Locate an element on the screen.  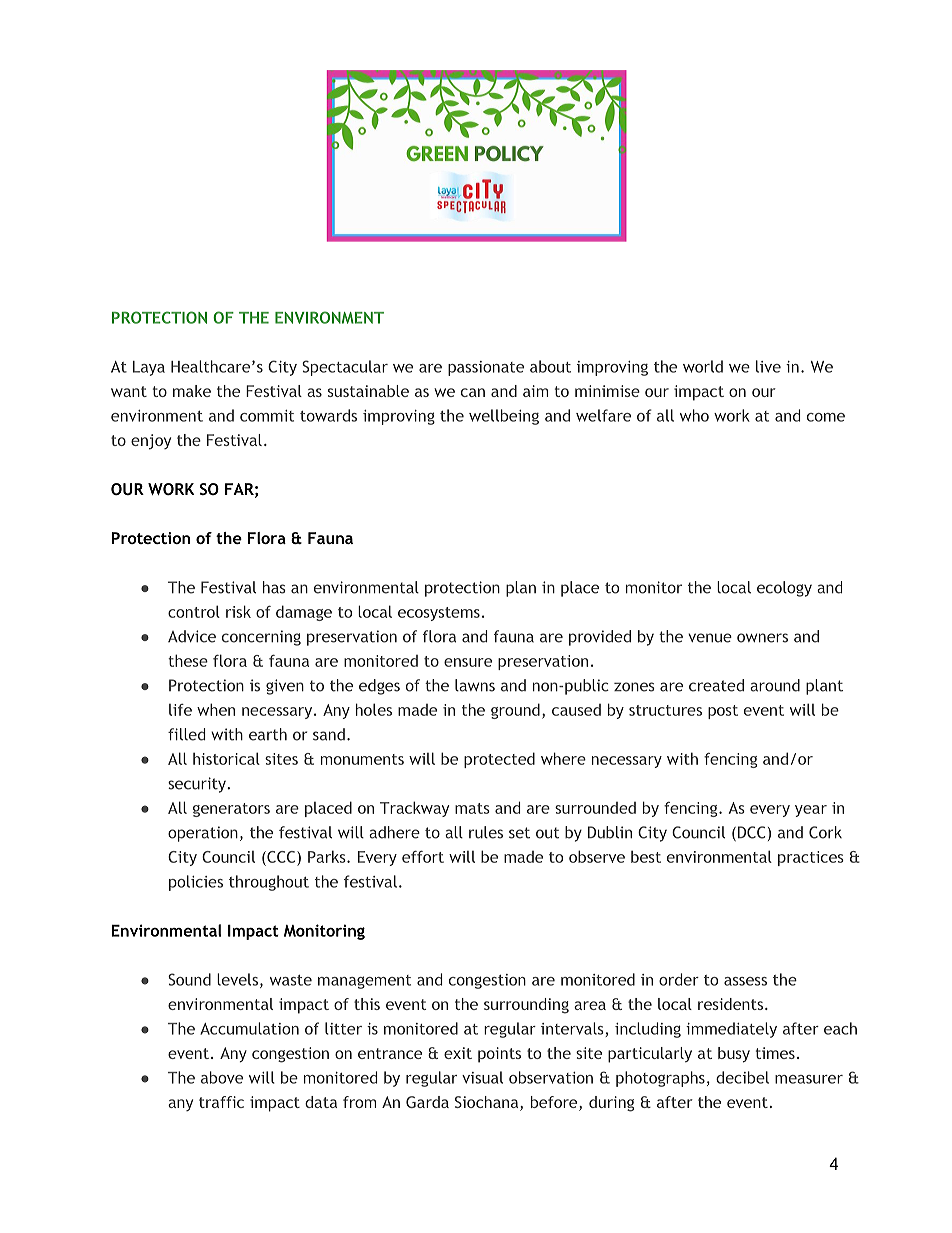
above is located at coordinates (222, 1077).
